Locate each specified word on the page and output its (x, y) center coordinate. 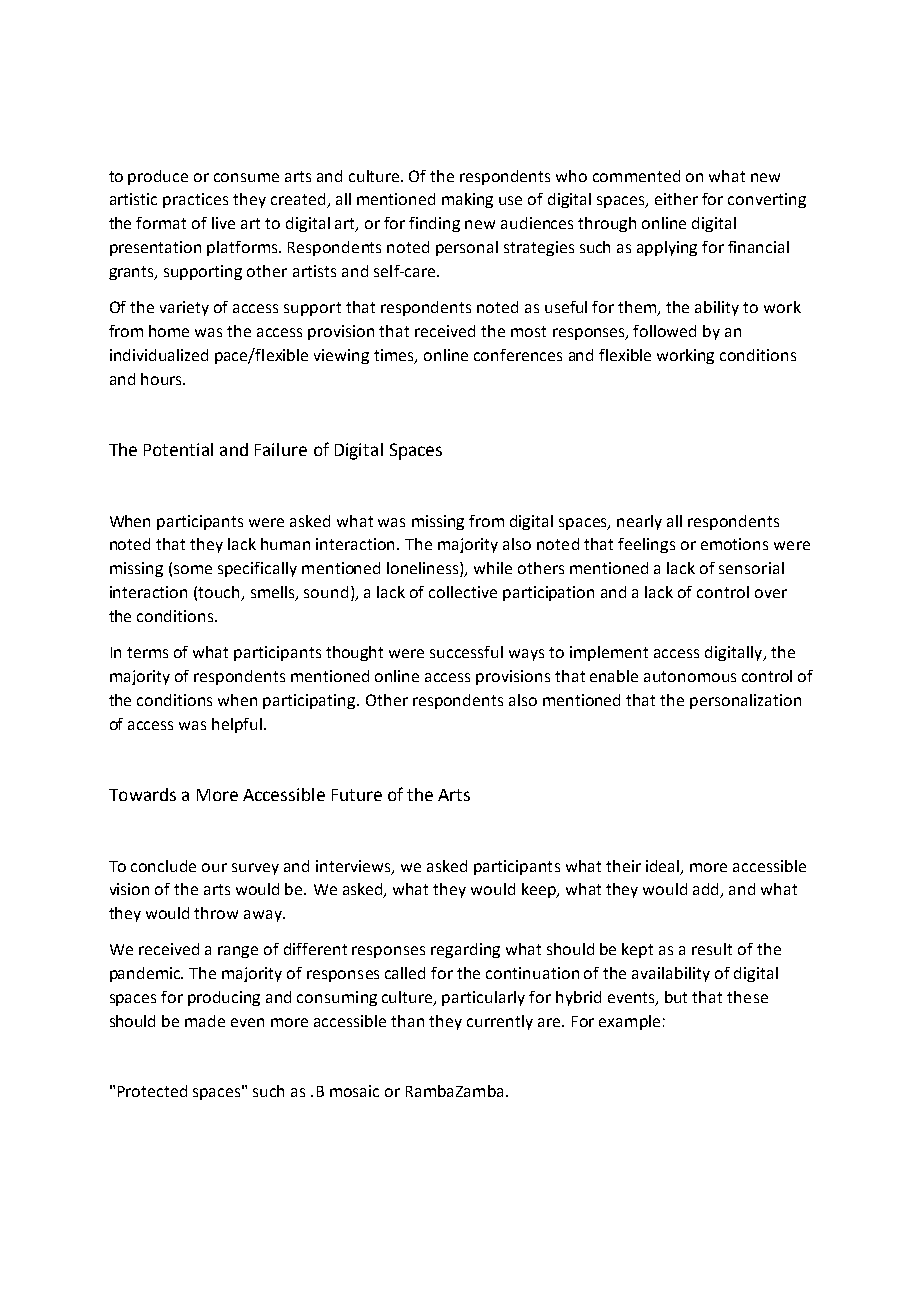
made (205, 1021)
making (467, 200)
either (676, 199)
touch (220, 593)
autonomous (690, 676)
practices (195, 200)
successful (466, 652)
